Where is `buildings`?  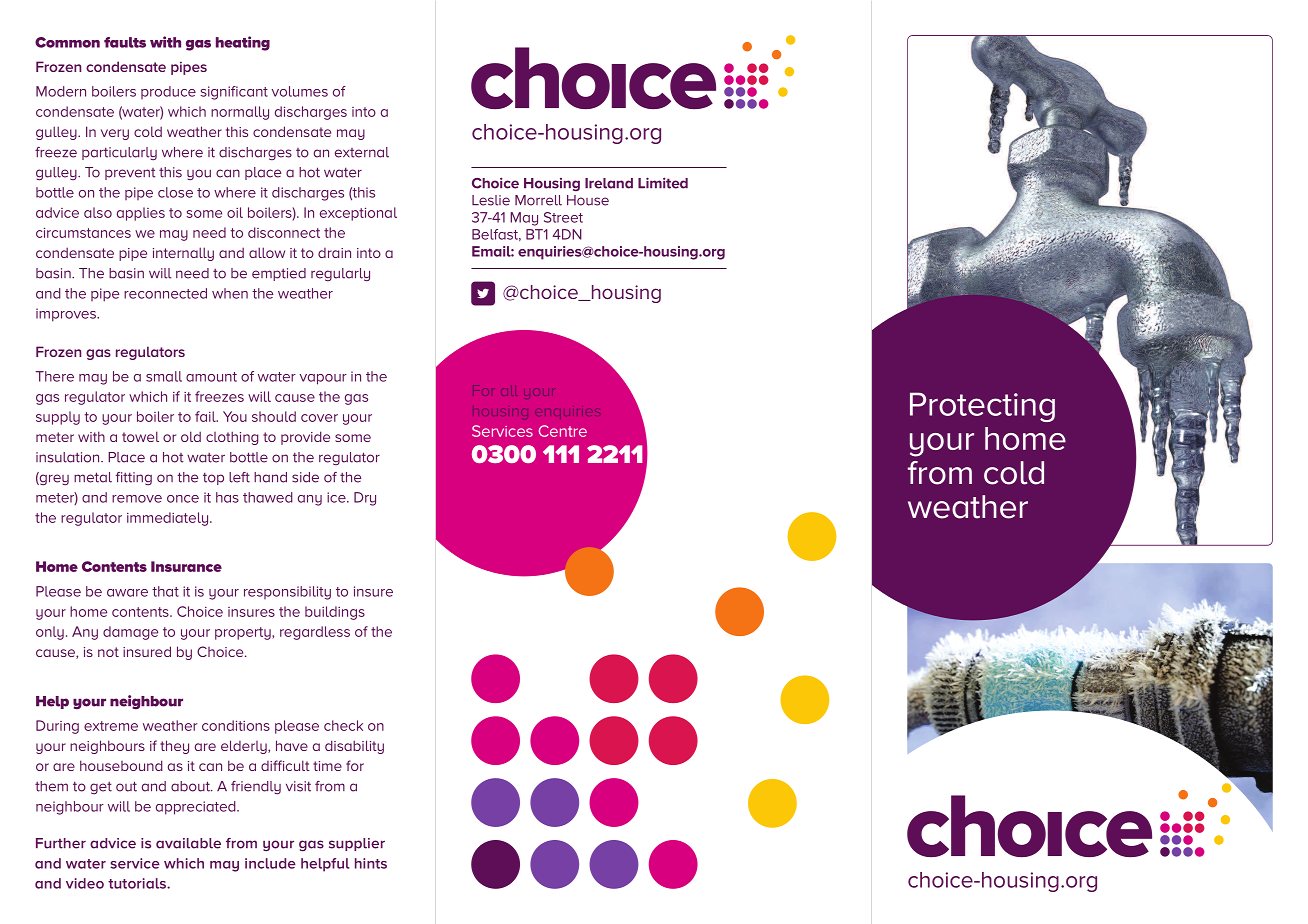
buildings is located at coordinates (335, 613).
